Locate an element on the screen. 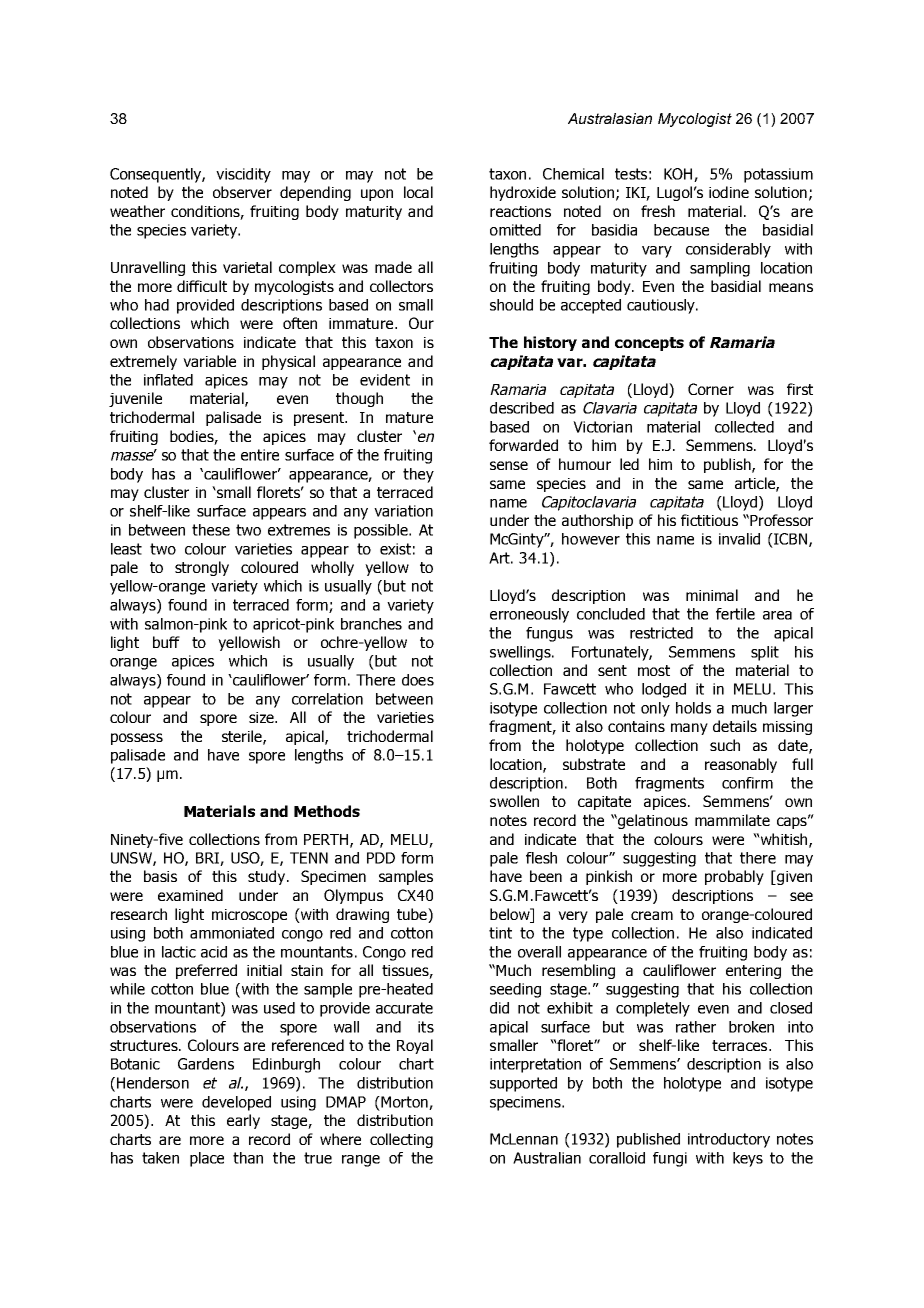 This screenshot has height=1308, width=924. inflated is located at coordinates (168, 380).
